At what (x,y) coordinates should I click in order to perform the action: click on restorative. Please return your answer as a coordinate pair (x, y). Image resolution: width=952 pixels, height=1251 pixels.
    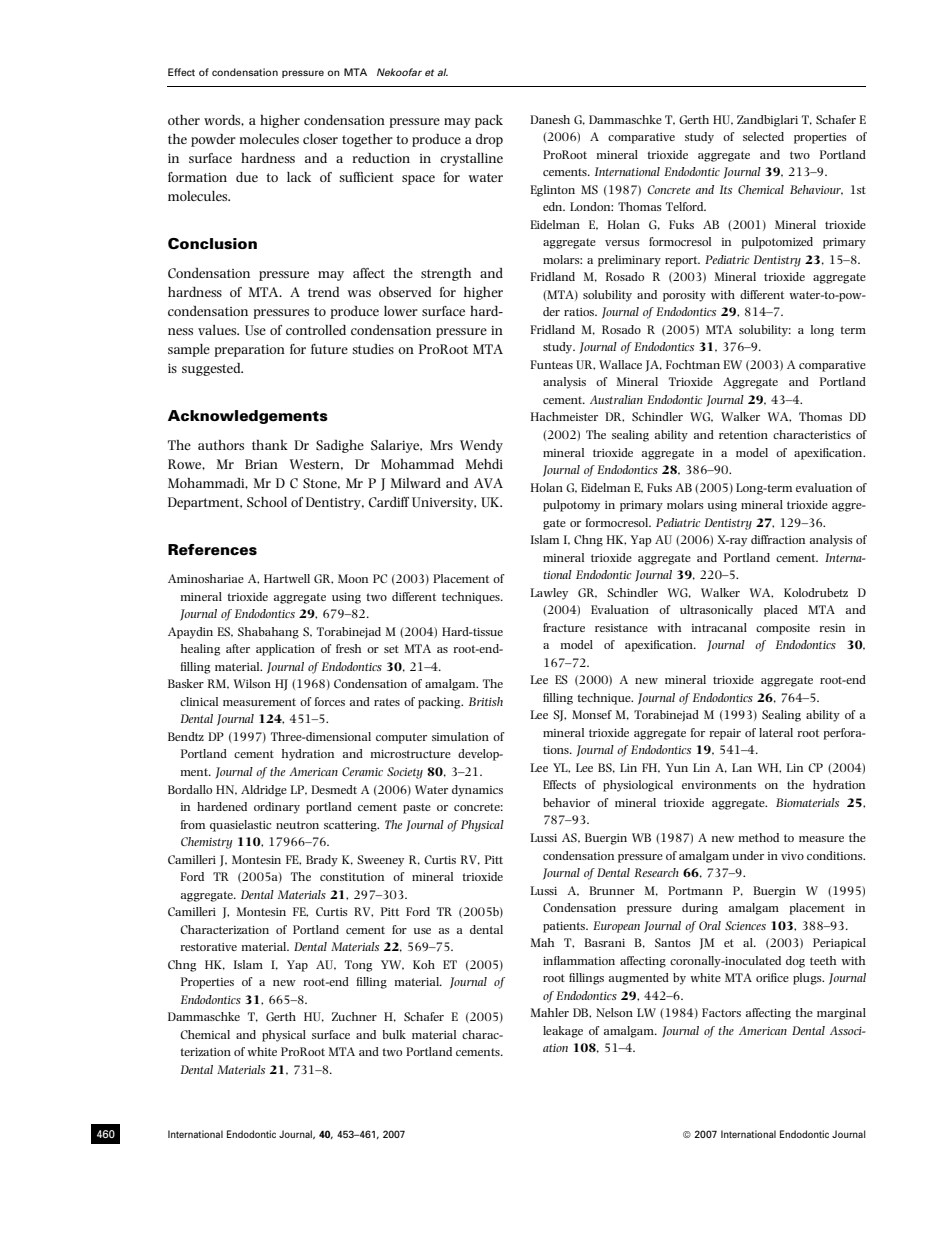
    Looking at the image, I should click on (208, 947).
